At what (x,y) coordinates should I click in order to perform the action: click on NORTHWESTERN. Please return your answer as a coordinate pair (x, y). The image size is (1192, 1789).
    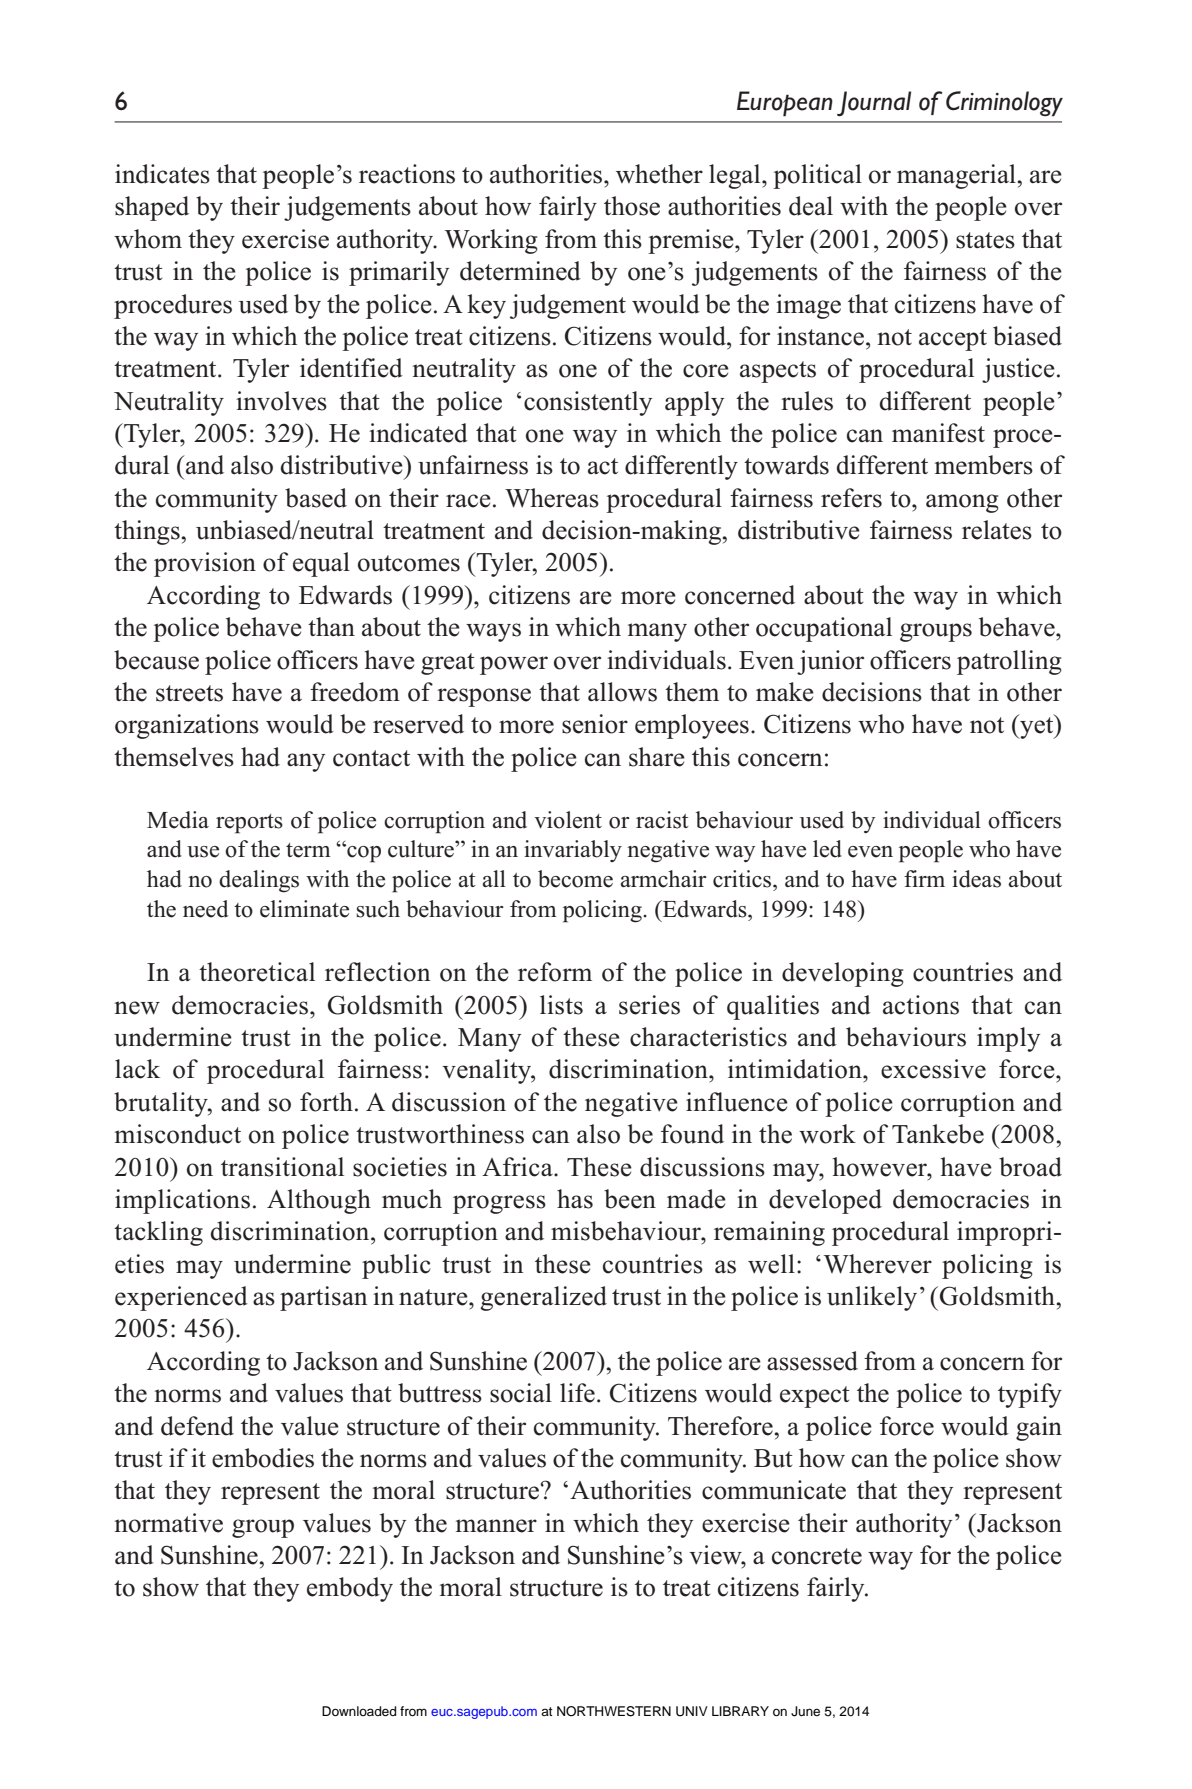
    Looking at the image, I should click on (614, 1711).
